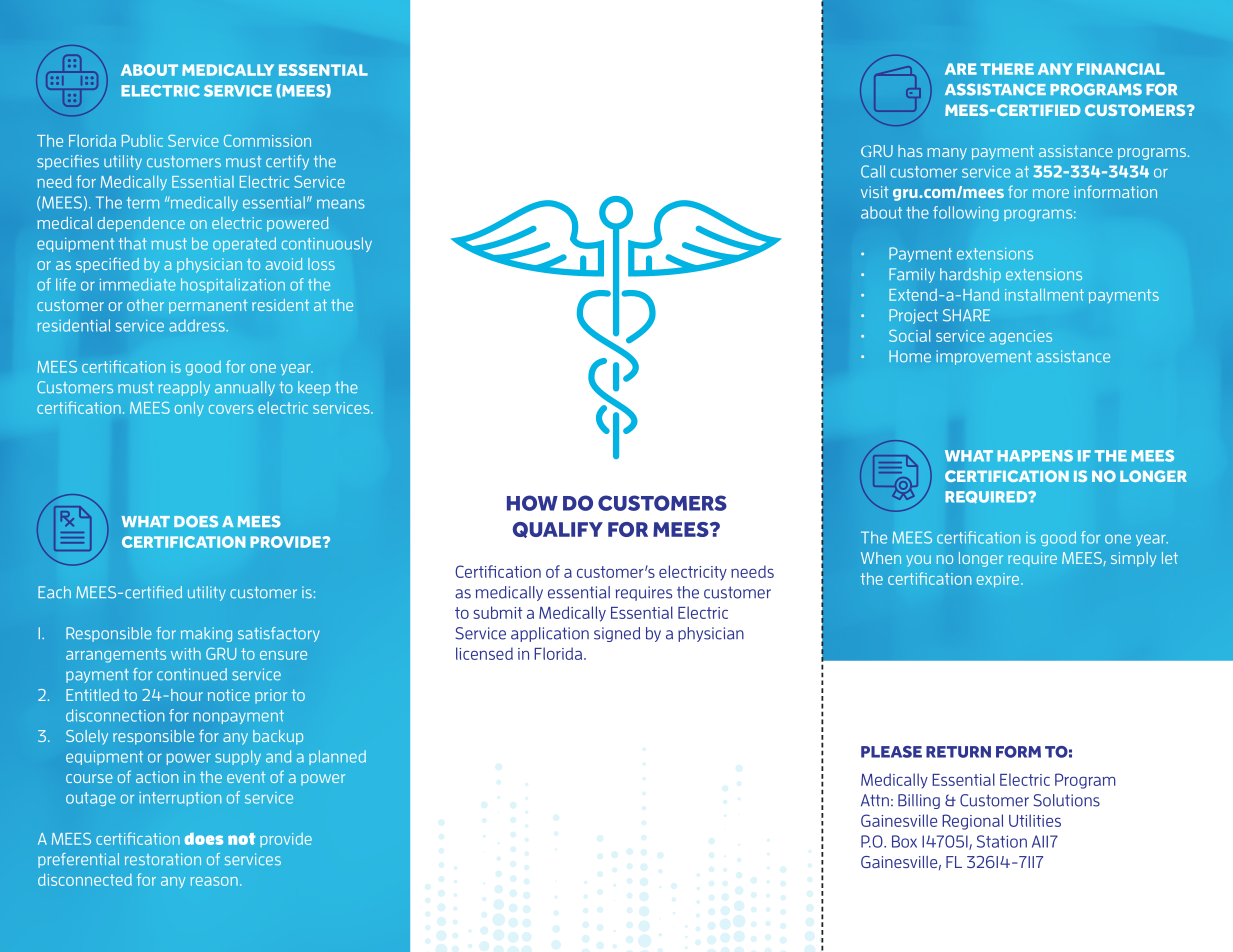  Describe the element at coordinates (142, 140) in the screenshot. I see `Public` at that location.
